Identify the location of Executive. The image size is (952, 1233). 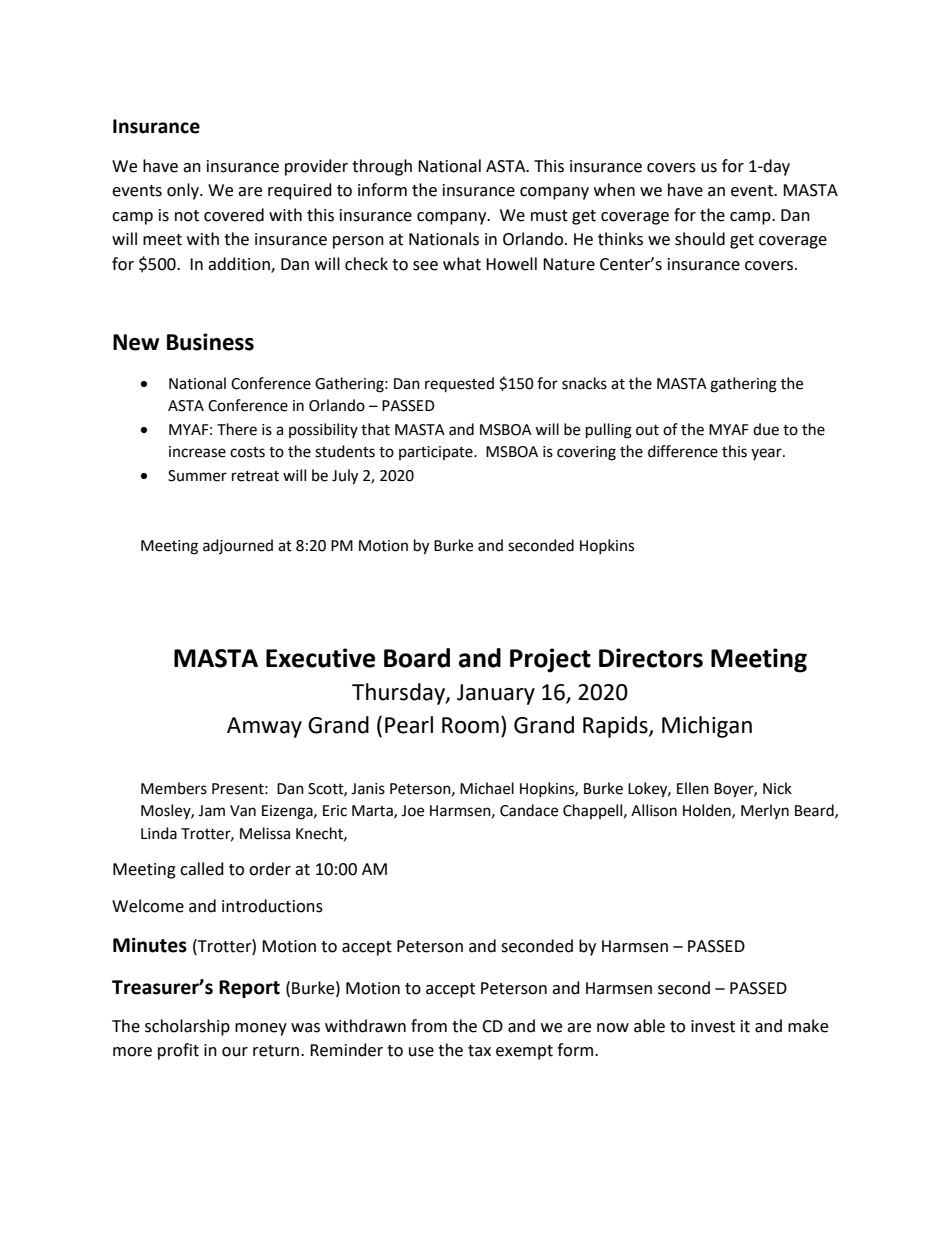
(320, 658).
